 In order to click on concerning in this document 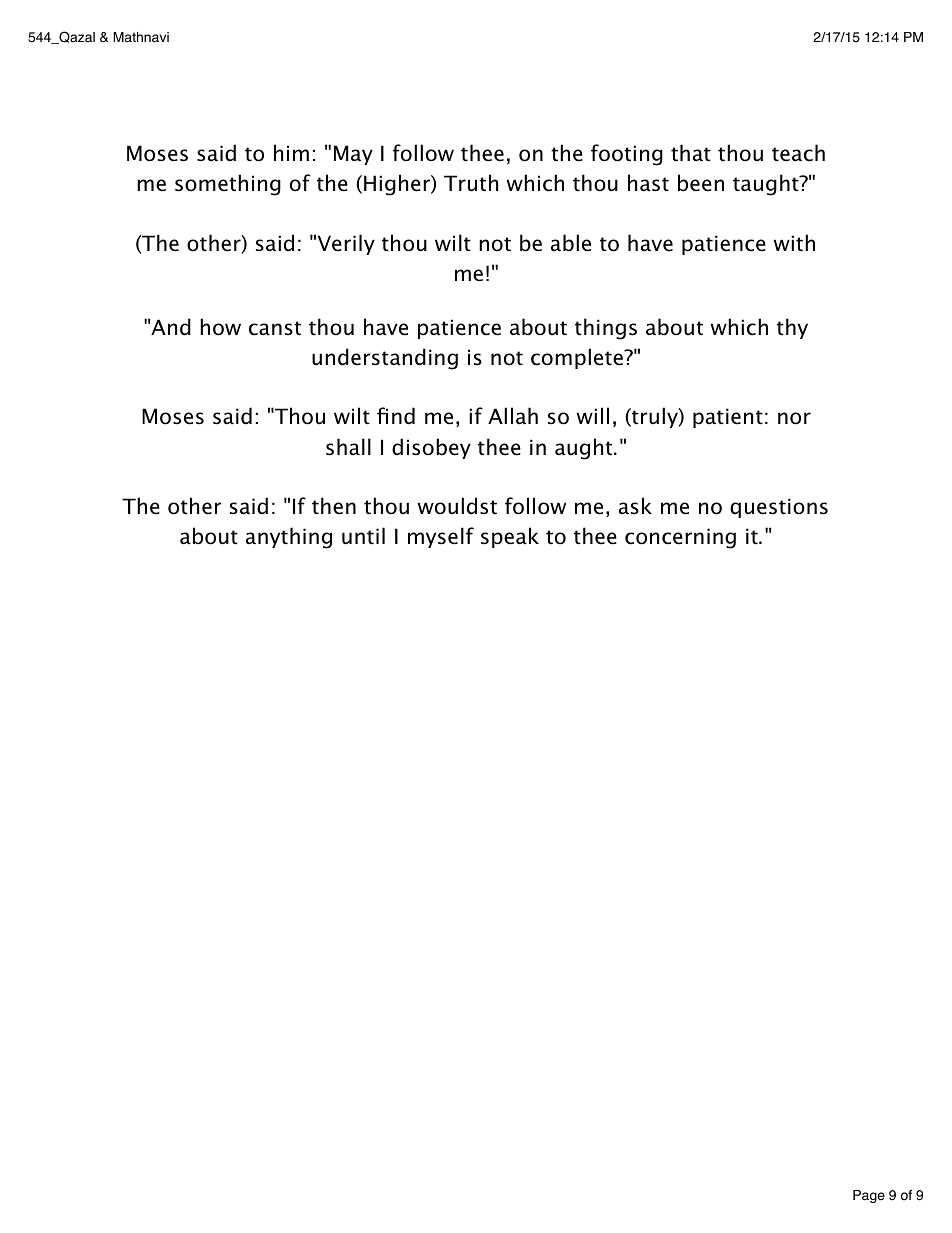, I will do `click(680, 538)`.
